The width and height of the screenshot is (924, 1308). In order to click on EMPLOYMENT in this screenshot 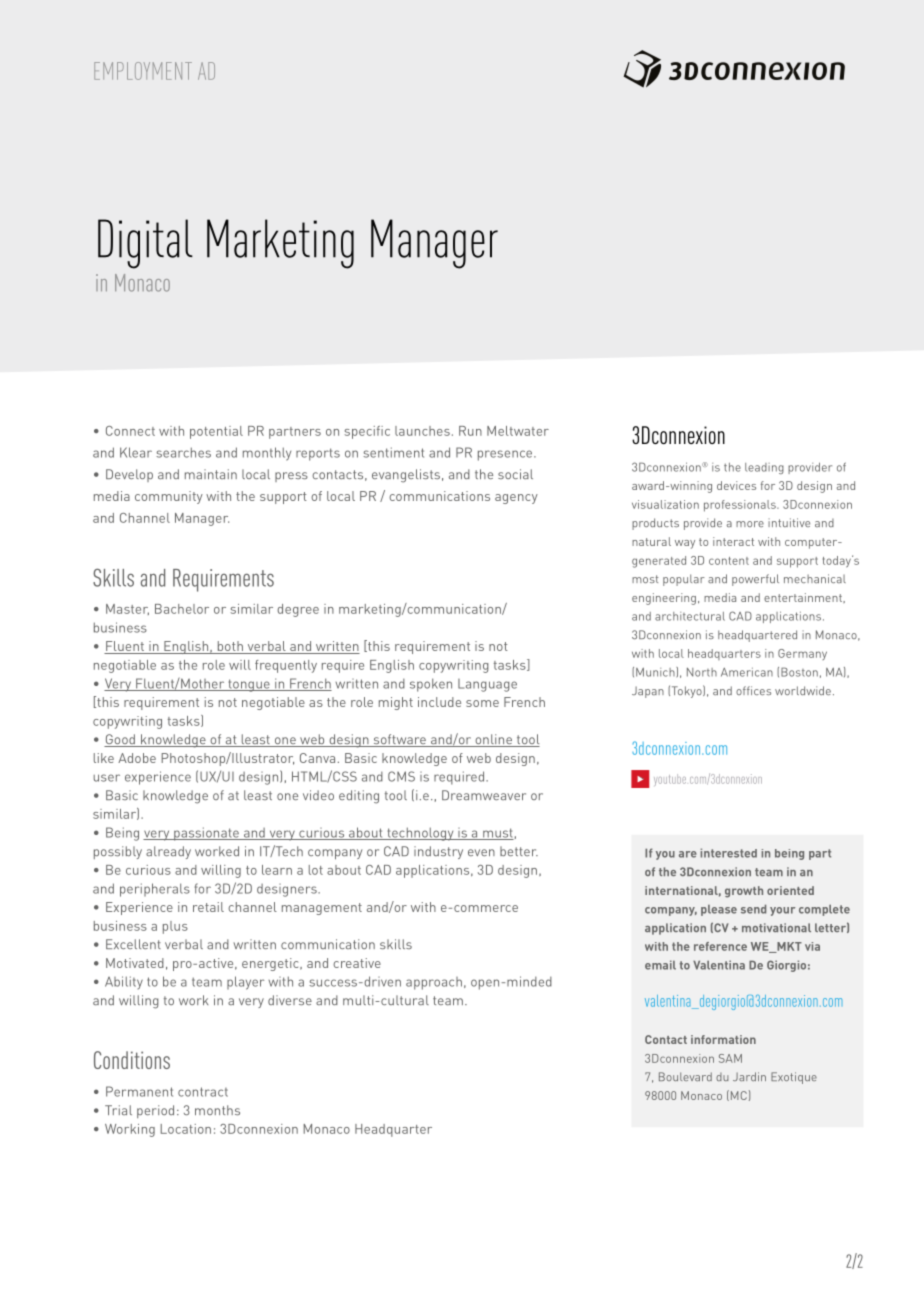, I will do `click(143, 71)`.
